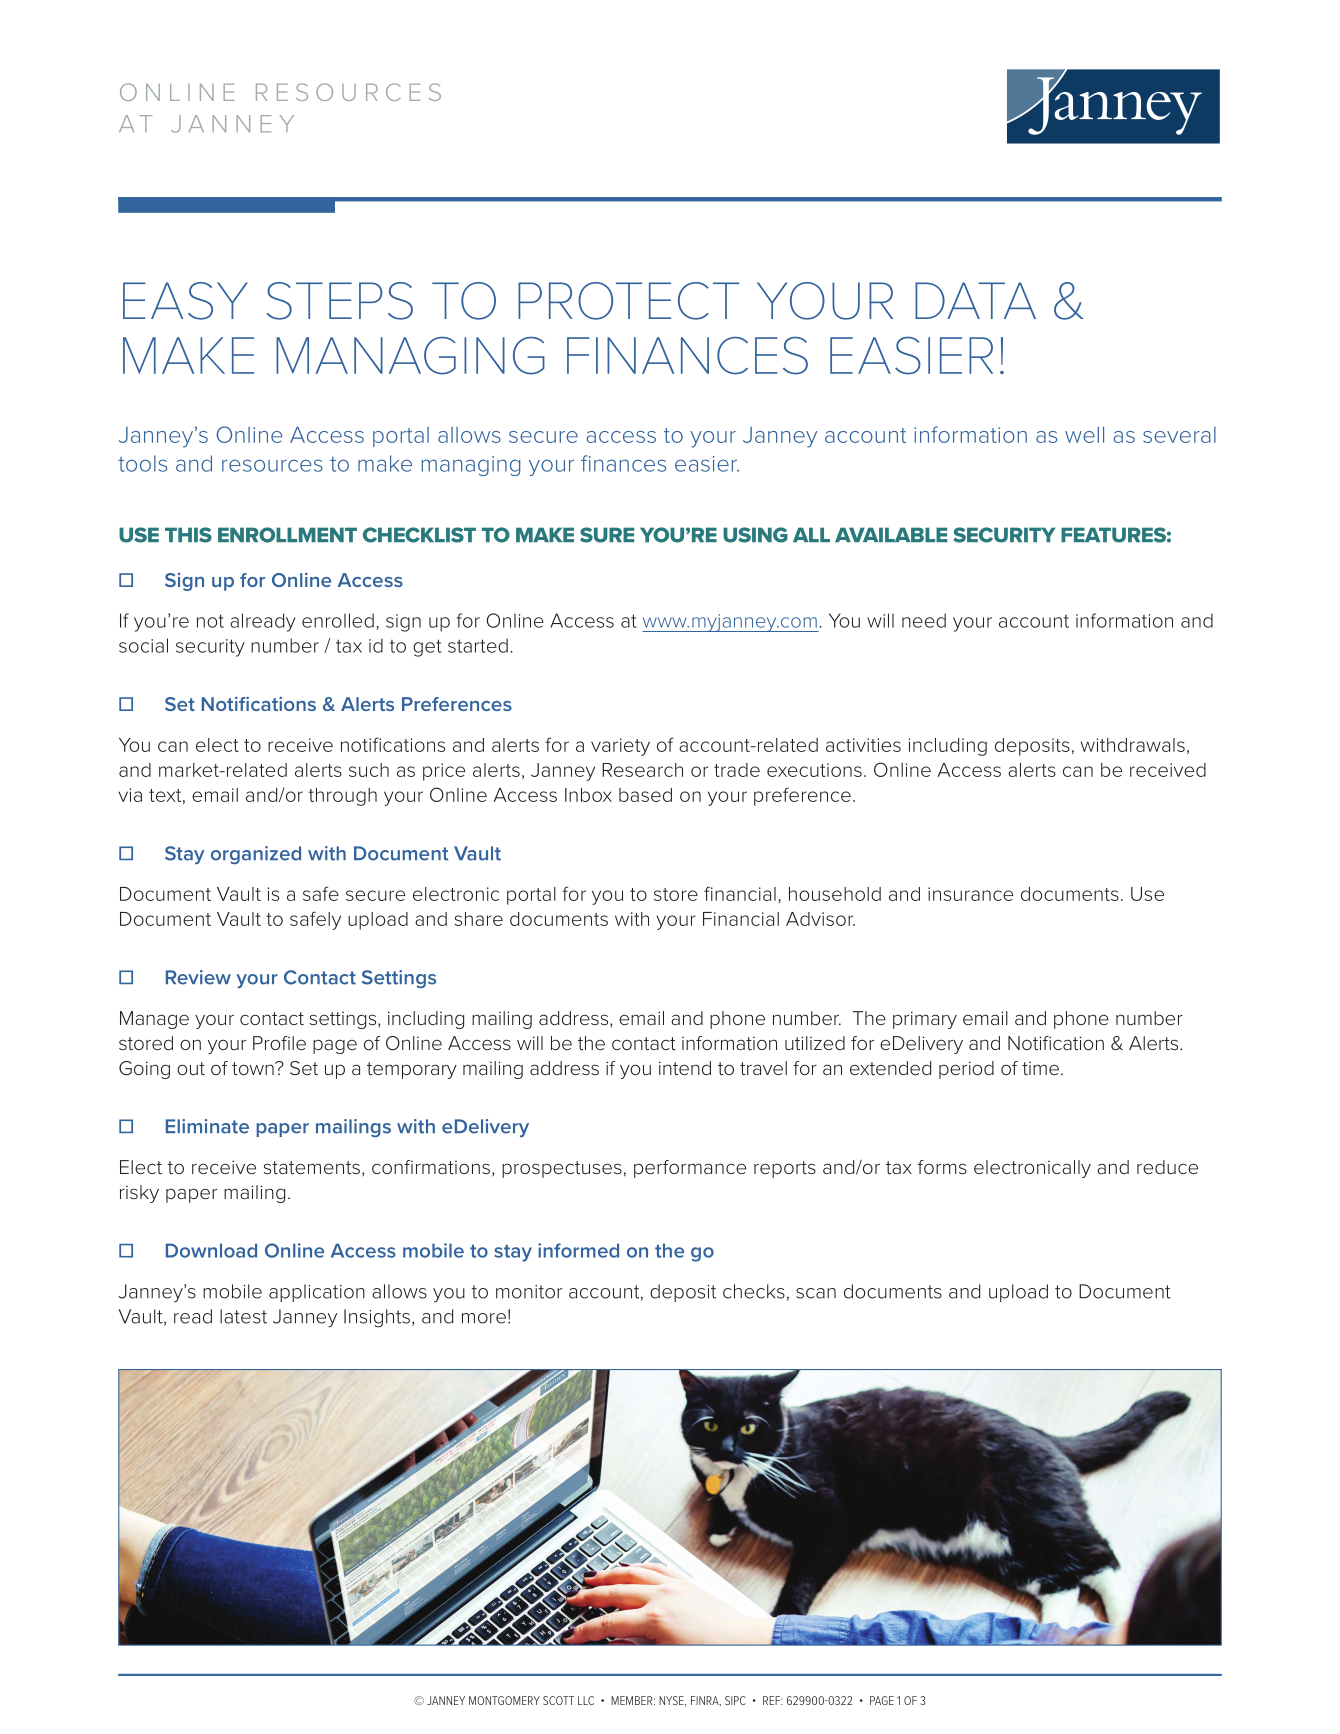 This screenshot has height=1734, width=1340. Describe the element at coordinates (628, 301) in the screenshot. I see `PROTECT` at that location.
